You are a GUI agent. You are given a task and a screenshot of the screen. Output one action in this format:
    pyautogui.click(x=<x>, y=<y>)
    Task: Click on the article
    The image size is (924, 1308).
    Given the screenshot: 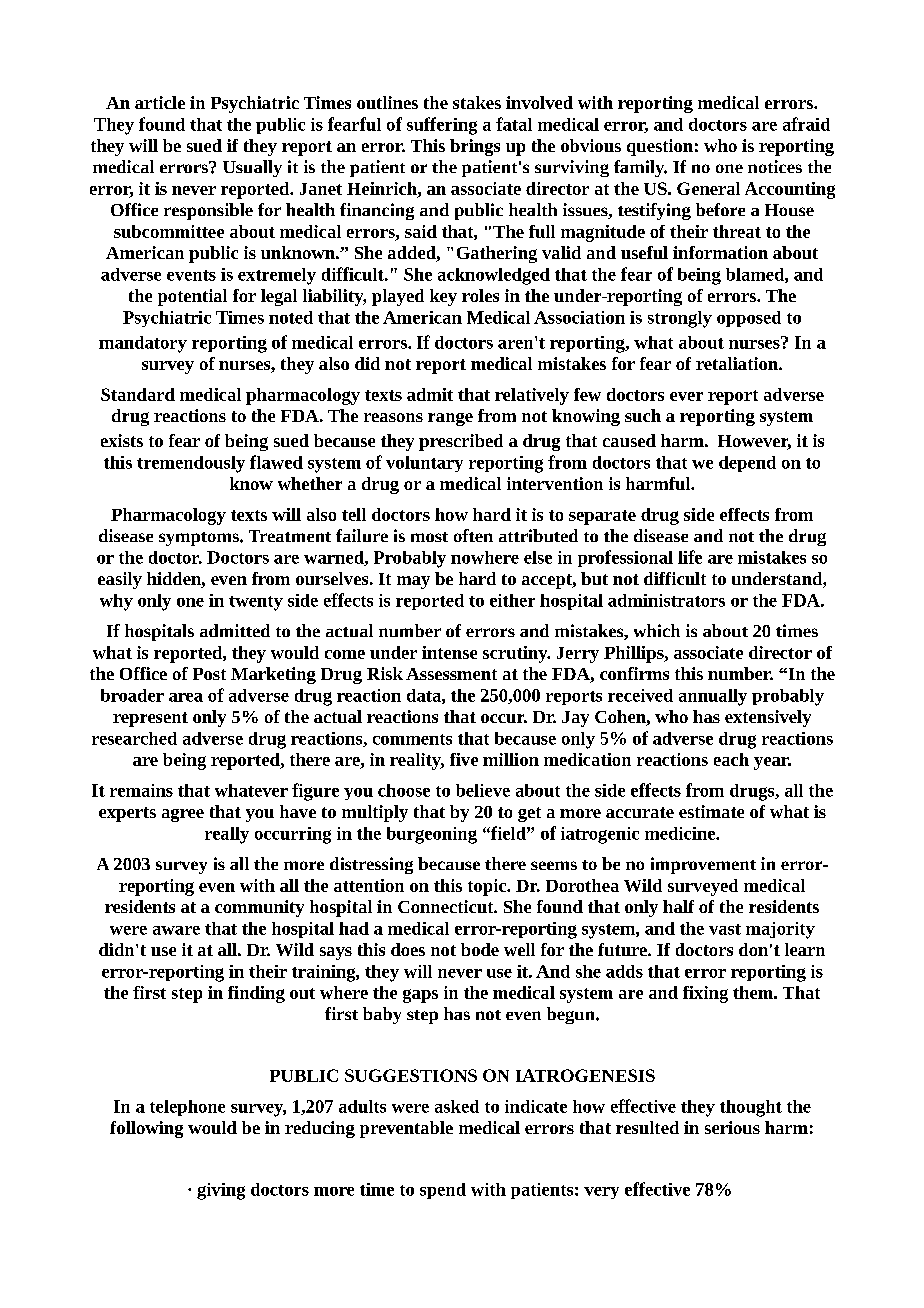 What is the action you would take?
    pyautogui.click(x=160, y=102)
